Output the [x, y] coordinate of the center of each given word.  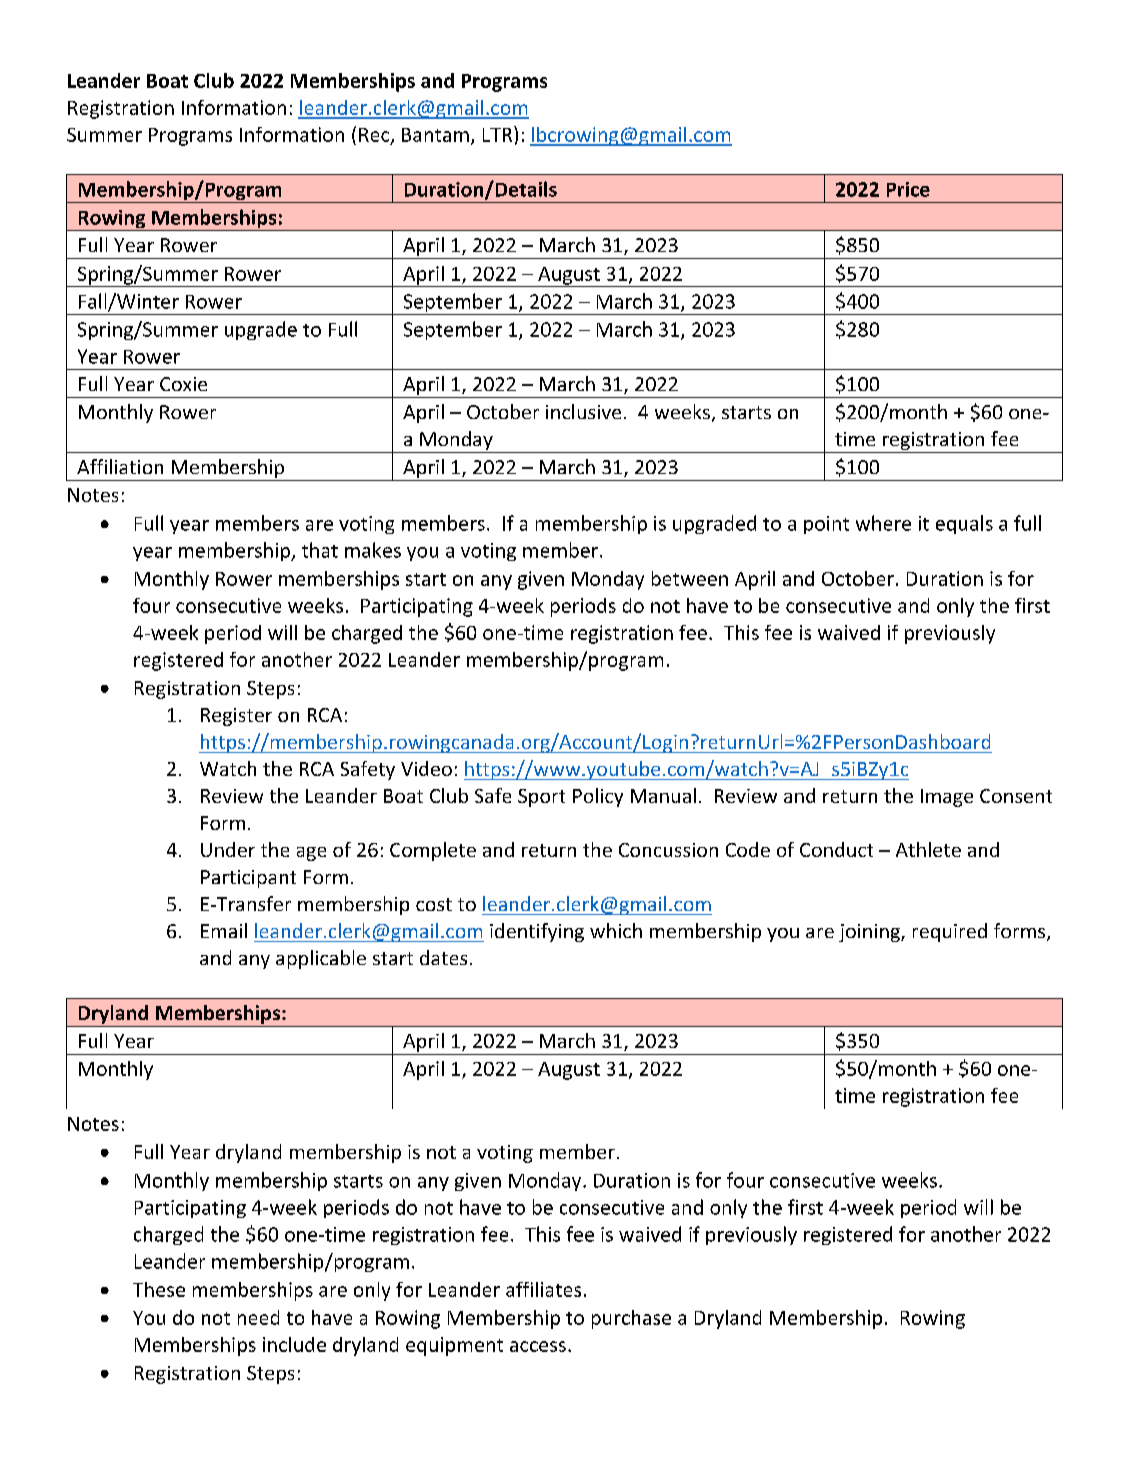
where [883, 523]
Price [908, 189]
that [320, 550]
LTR [499, 134]
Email [224, 930]
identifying [537, 932]
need [258, 1317]
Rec [375, 136]
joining [870, 933]
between [690, 578]
